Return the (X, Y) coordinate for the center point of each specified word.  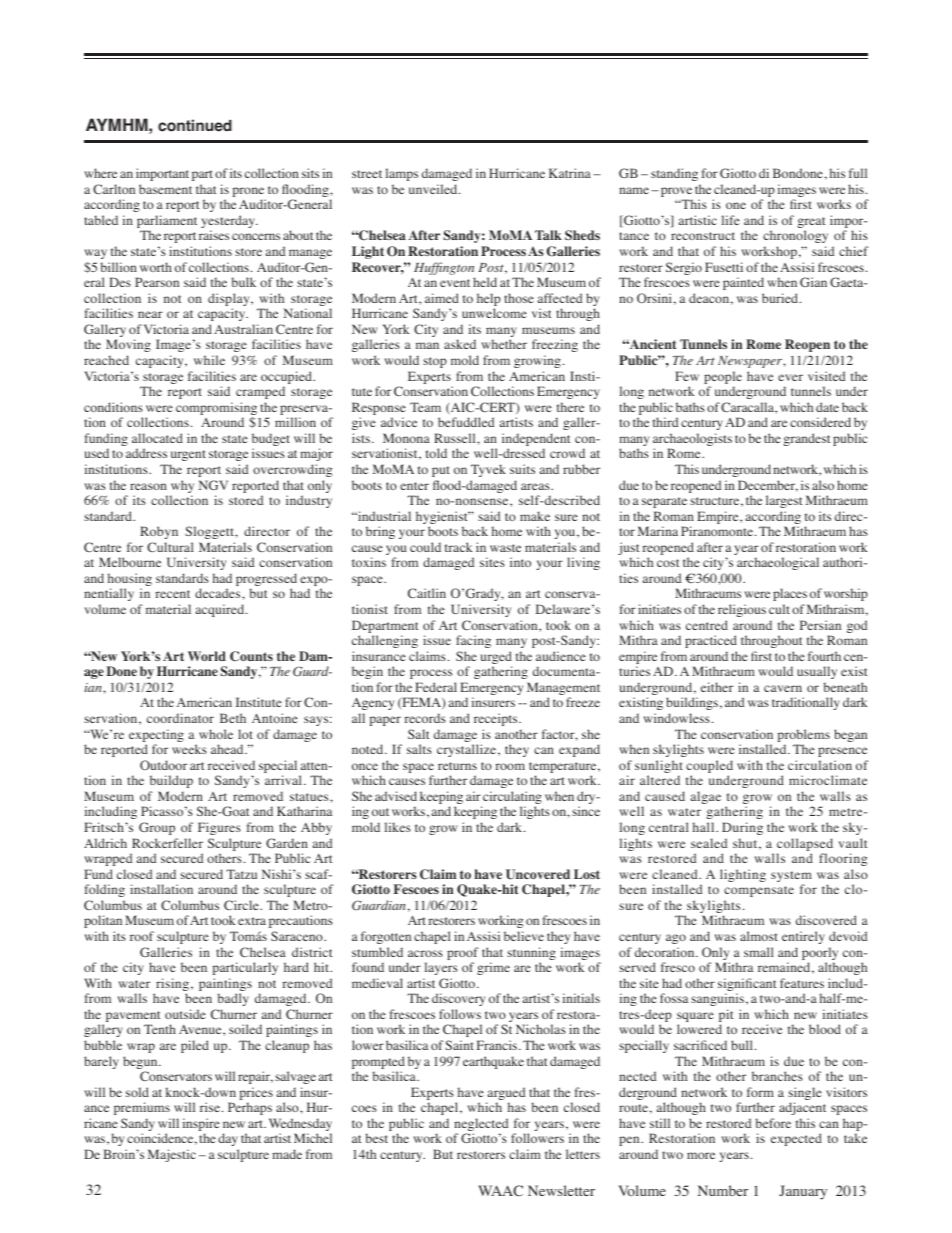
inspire (201, 1126)
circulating (511, 799)
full (858, 173)
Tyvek (488, 470)
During (742, 828)
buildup (171, 781)
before (773, 1123)
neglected (481, 1126)
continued (195, 125)
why (182, 488)
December (768, 486)
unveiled (434, 189)
